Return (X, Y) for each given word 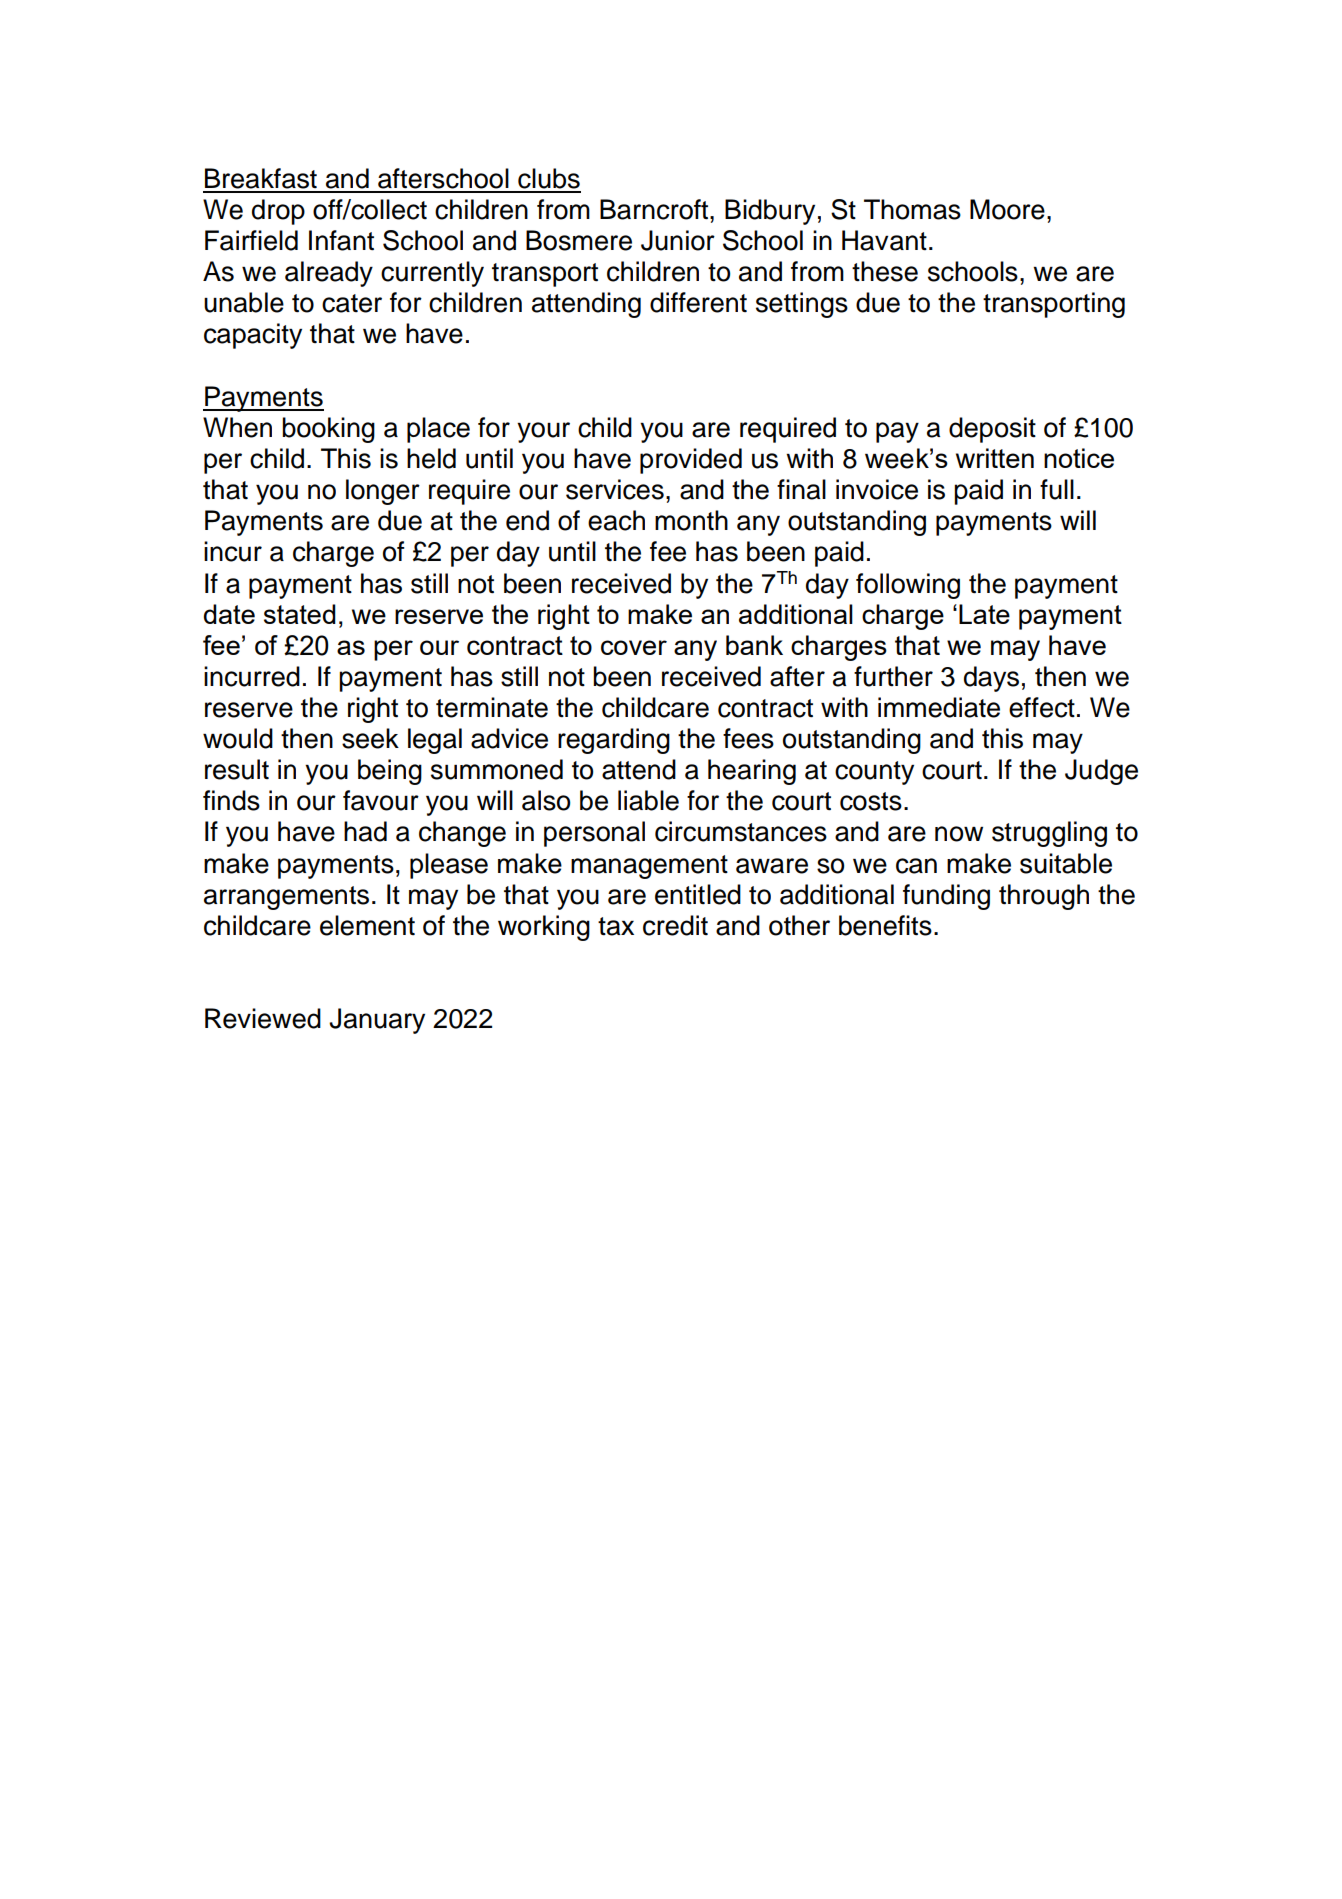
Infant (341, 240)
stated (300, 614)
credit (675, 925)
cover (634, 647)
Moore (1007, 209)
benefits (885, 925)
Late (984, 614)
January (377, 1021)
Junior (678, 240)
